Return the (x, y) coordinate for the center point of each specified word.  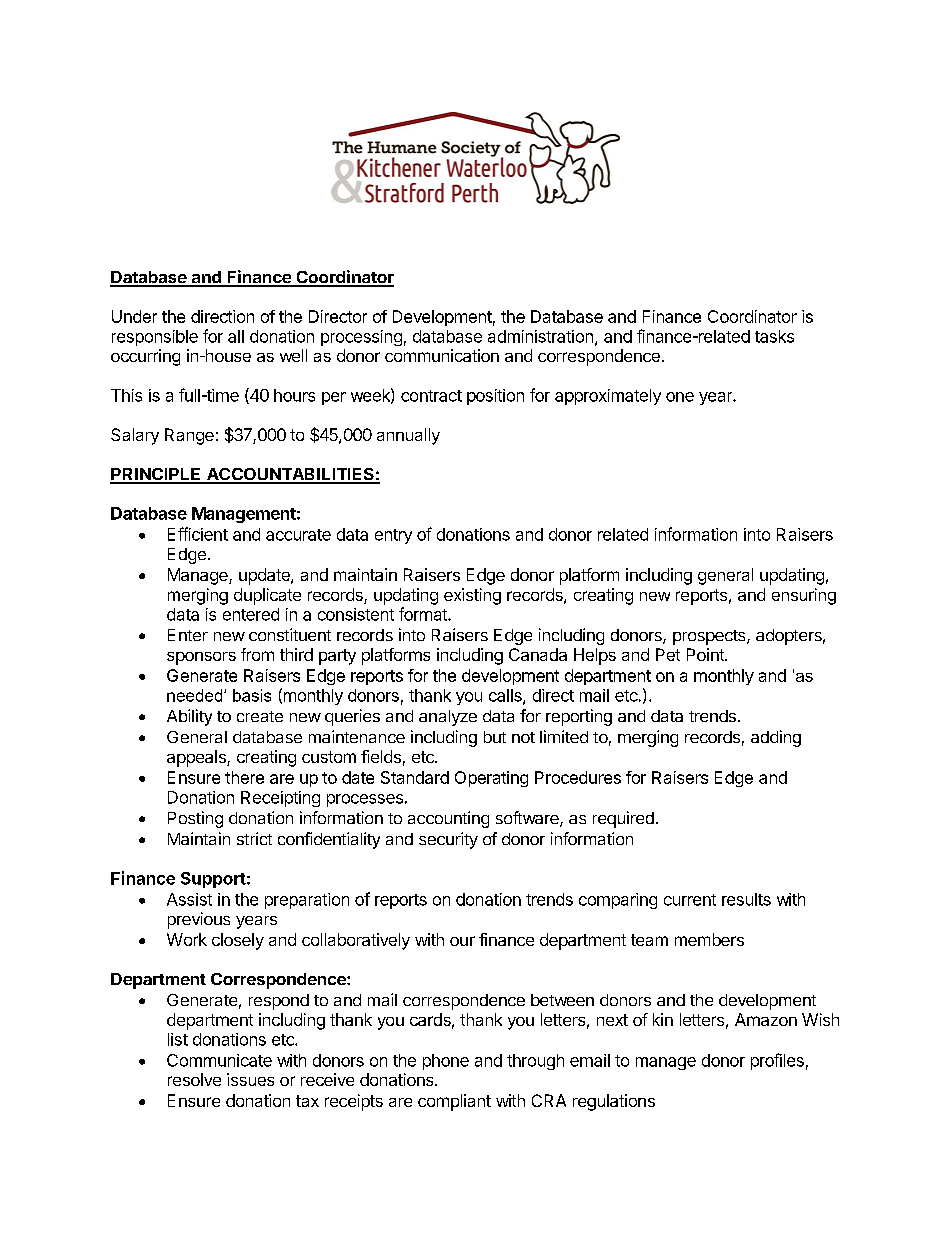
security (448, 840)
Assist (189, 899)
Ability (189, 717)
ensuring (804, 596)
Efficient (198, 534)
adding (776, 738)
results (746, 899)
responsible (155, 338)
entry (393, 536)
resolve (194, 1079)
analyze (448, 718)
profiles (777, 1061)
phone (446, 1062)
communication (442, 355)
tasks (774, 336)
